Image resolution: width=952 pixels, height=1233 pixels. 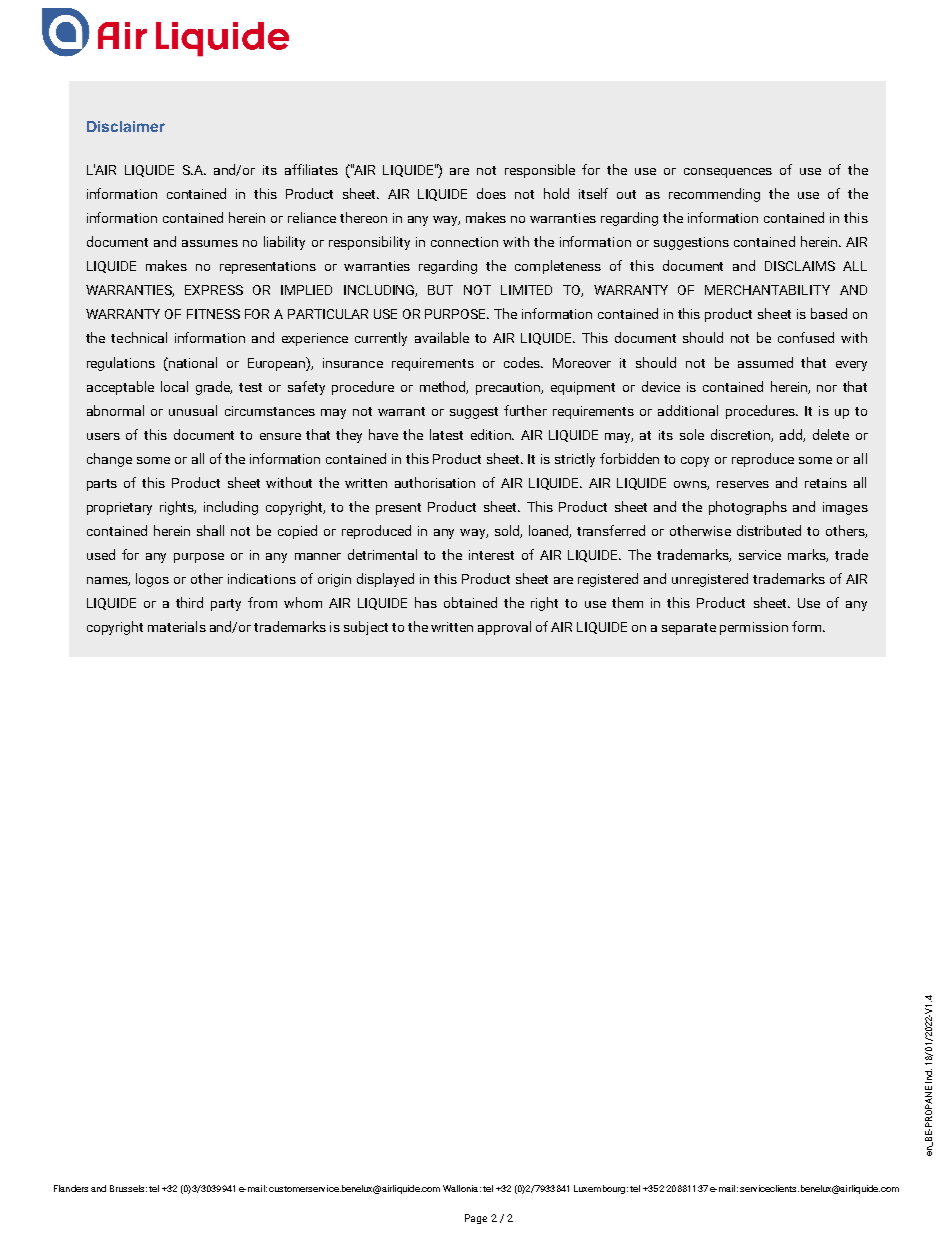 I want to click on does, so click(x=491, y=193).
